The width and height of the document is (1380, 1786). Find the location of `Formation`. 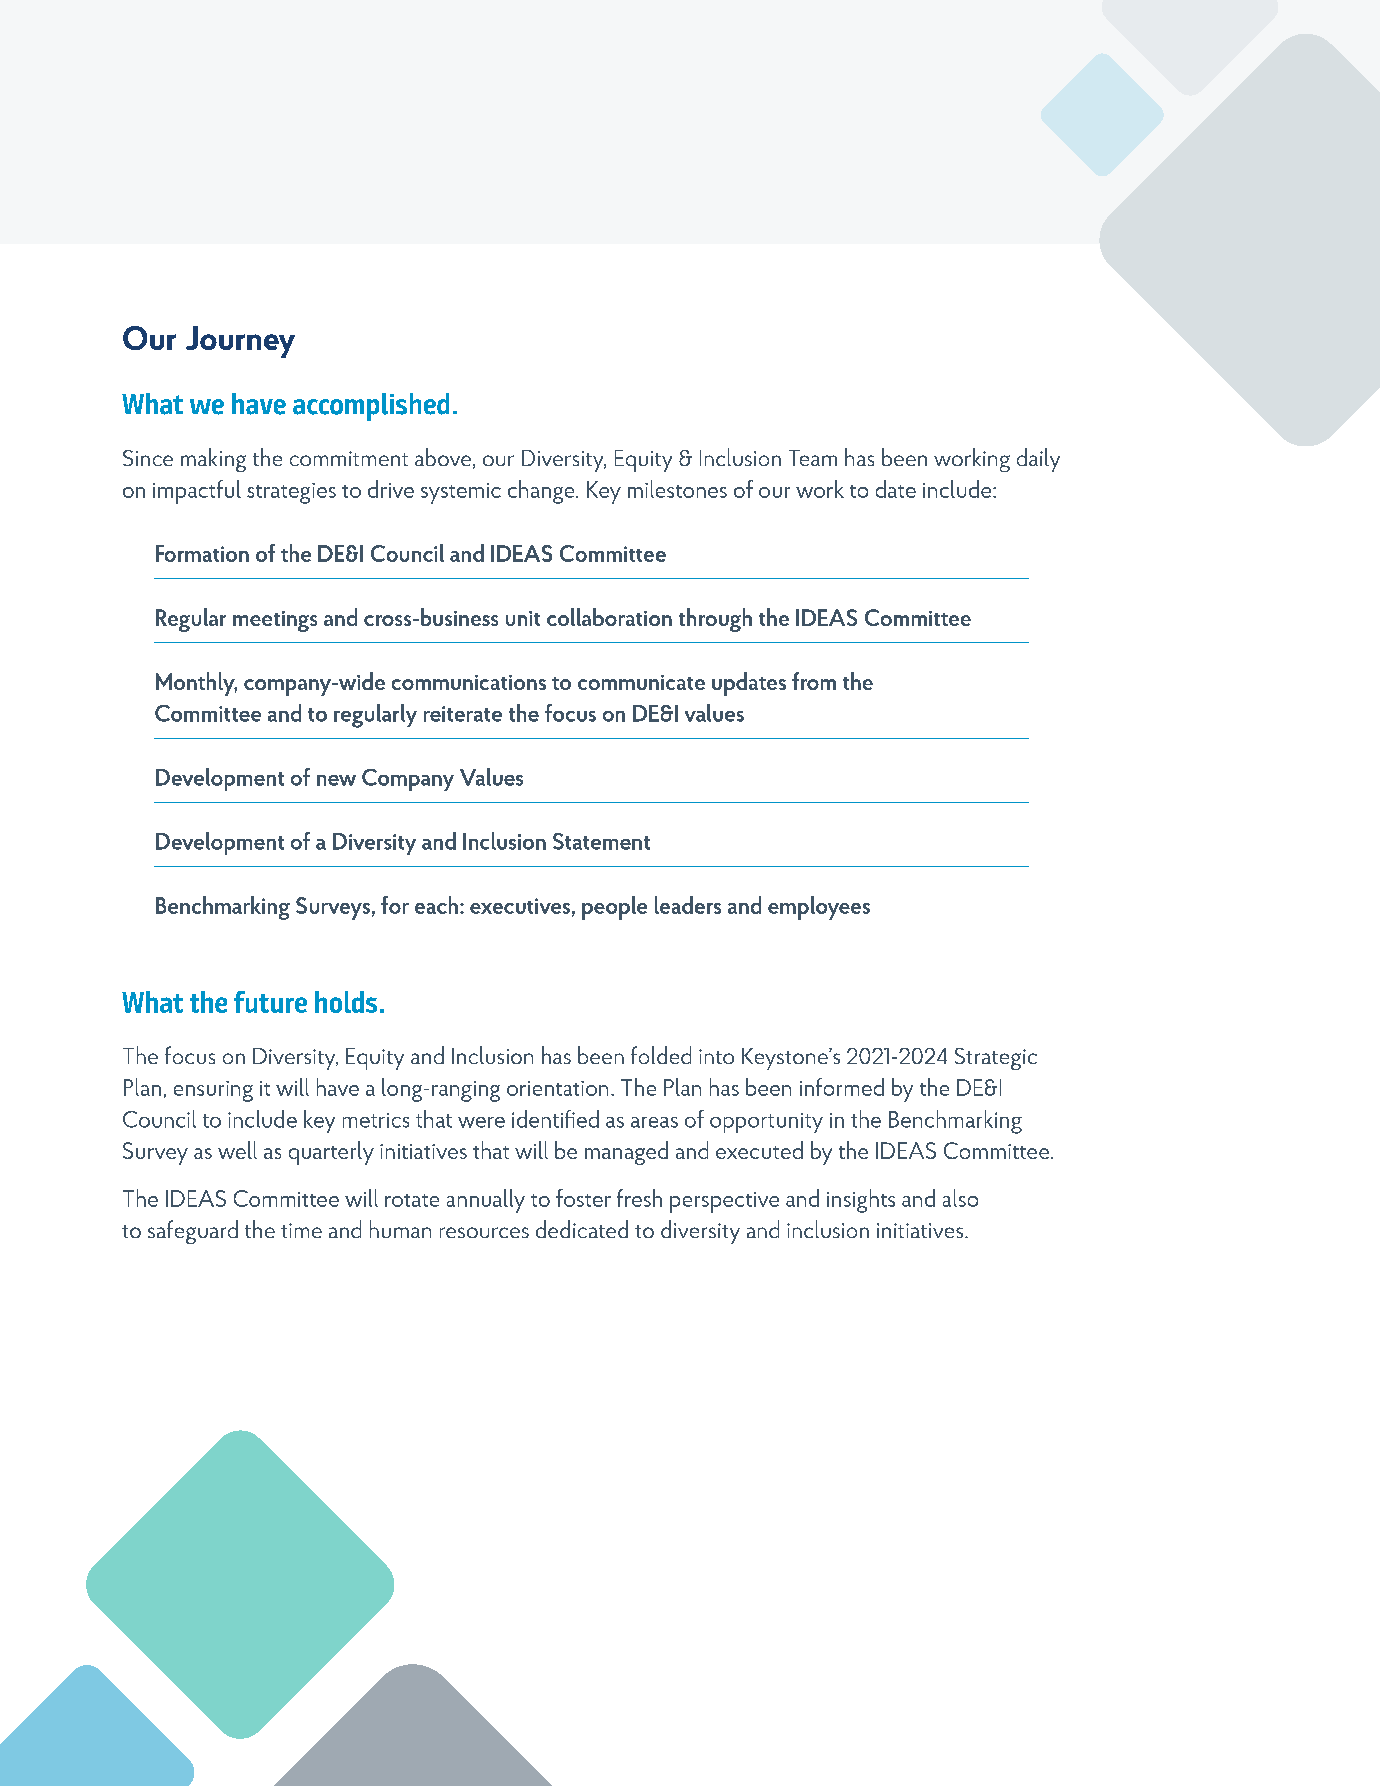

Formation is located at coordinates (202, 553).
